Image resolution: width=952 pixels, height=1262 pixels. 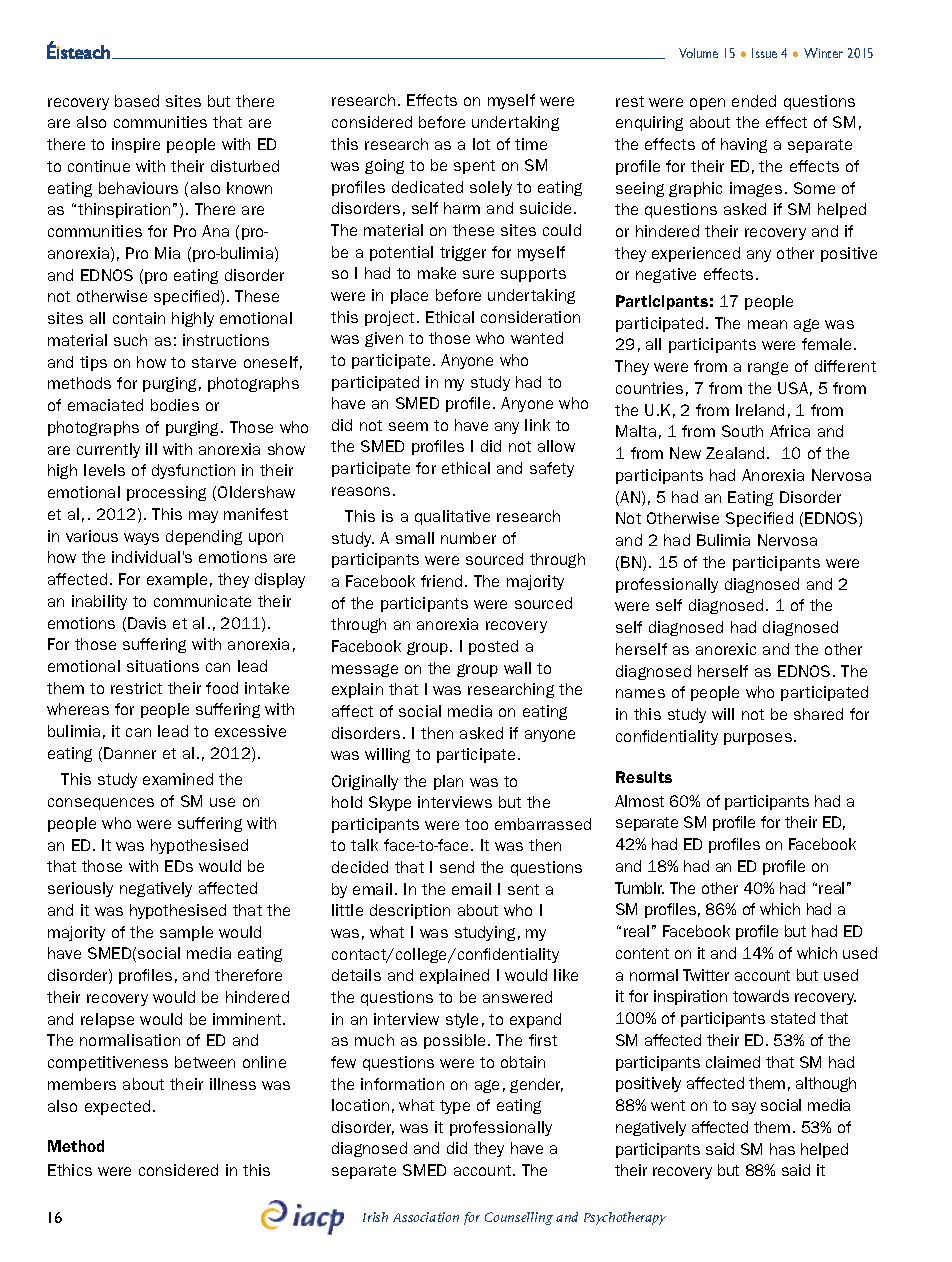 What do you see at coordinates (726, 649) in the screenshot?
I see `anorexic` at bounding box center [726, 649].
